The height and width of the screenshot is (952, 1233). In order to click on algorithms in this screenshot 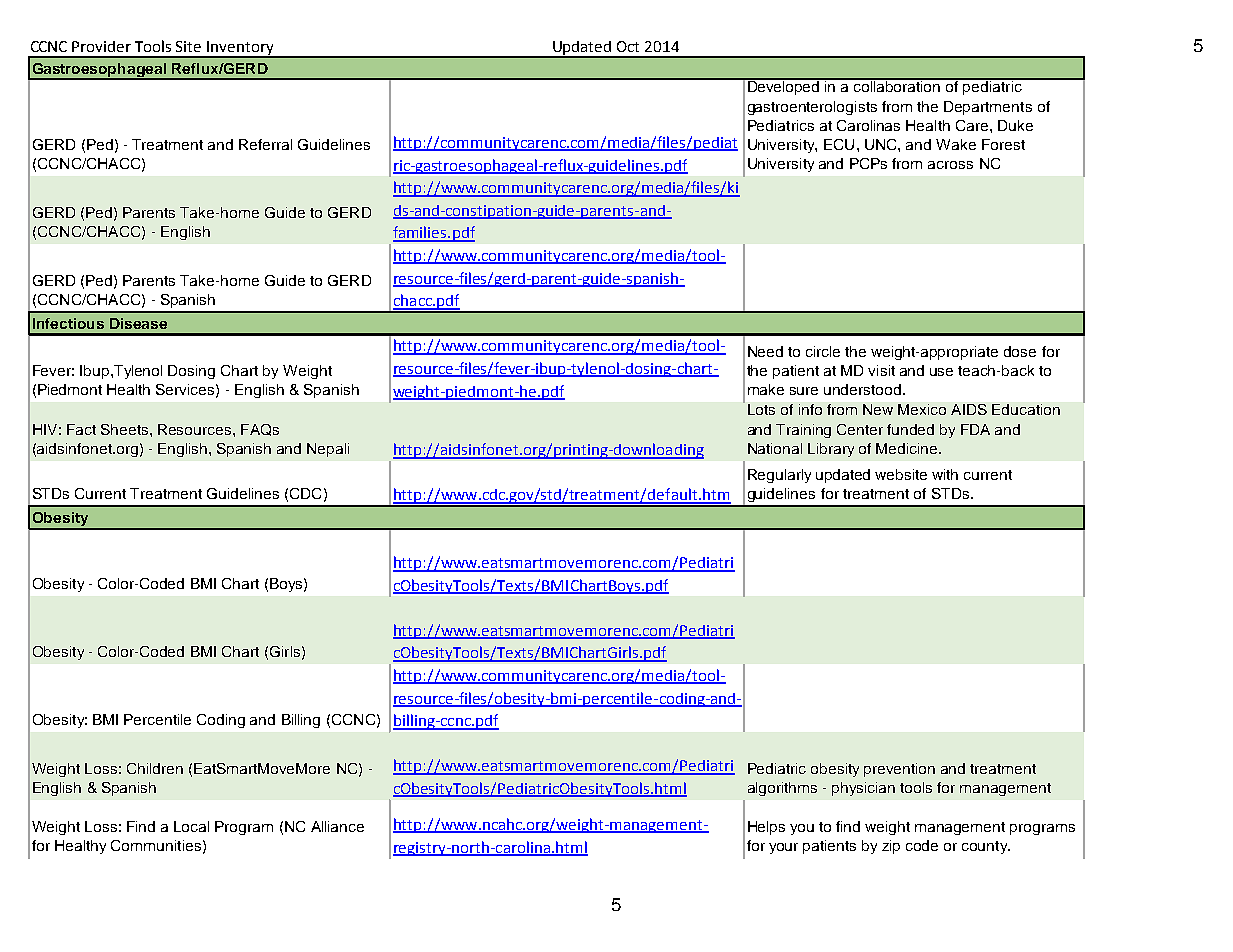, I will do `click(782, 789)`.
